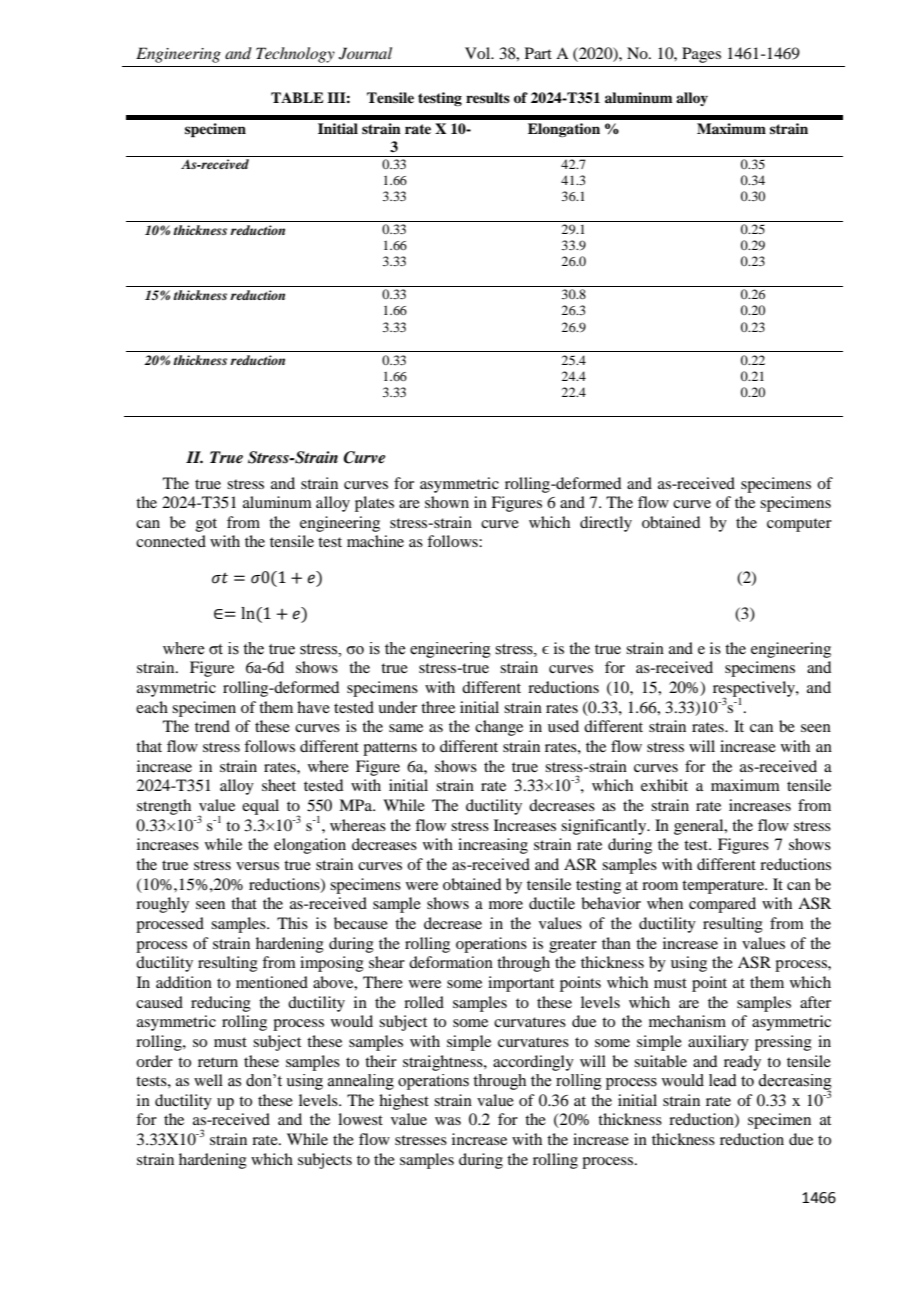 This image has height=1308, width=924. What do you see at coordinates (295, 55) in the image?
I see `Technology` at bounding box center [295, 55].
